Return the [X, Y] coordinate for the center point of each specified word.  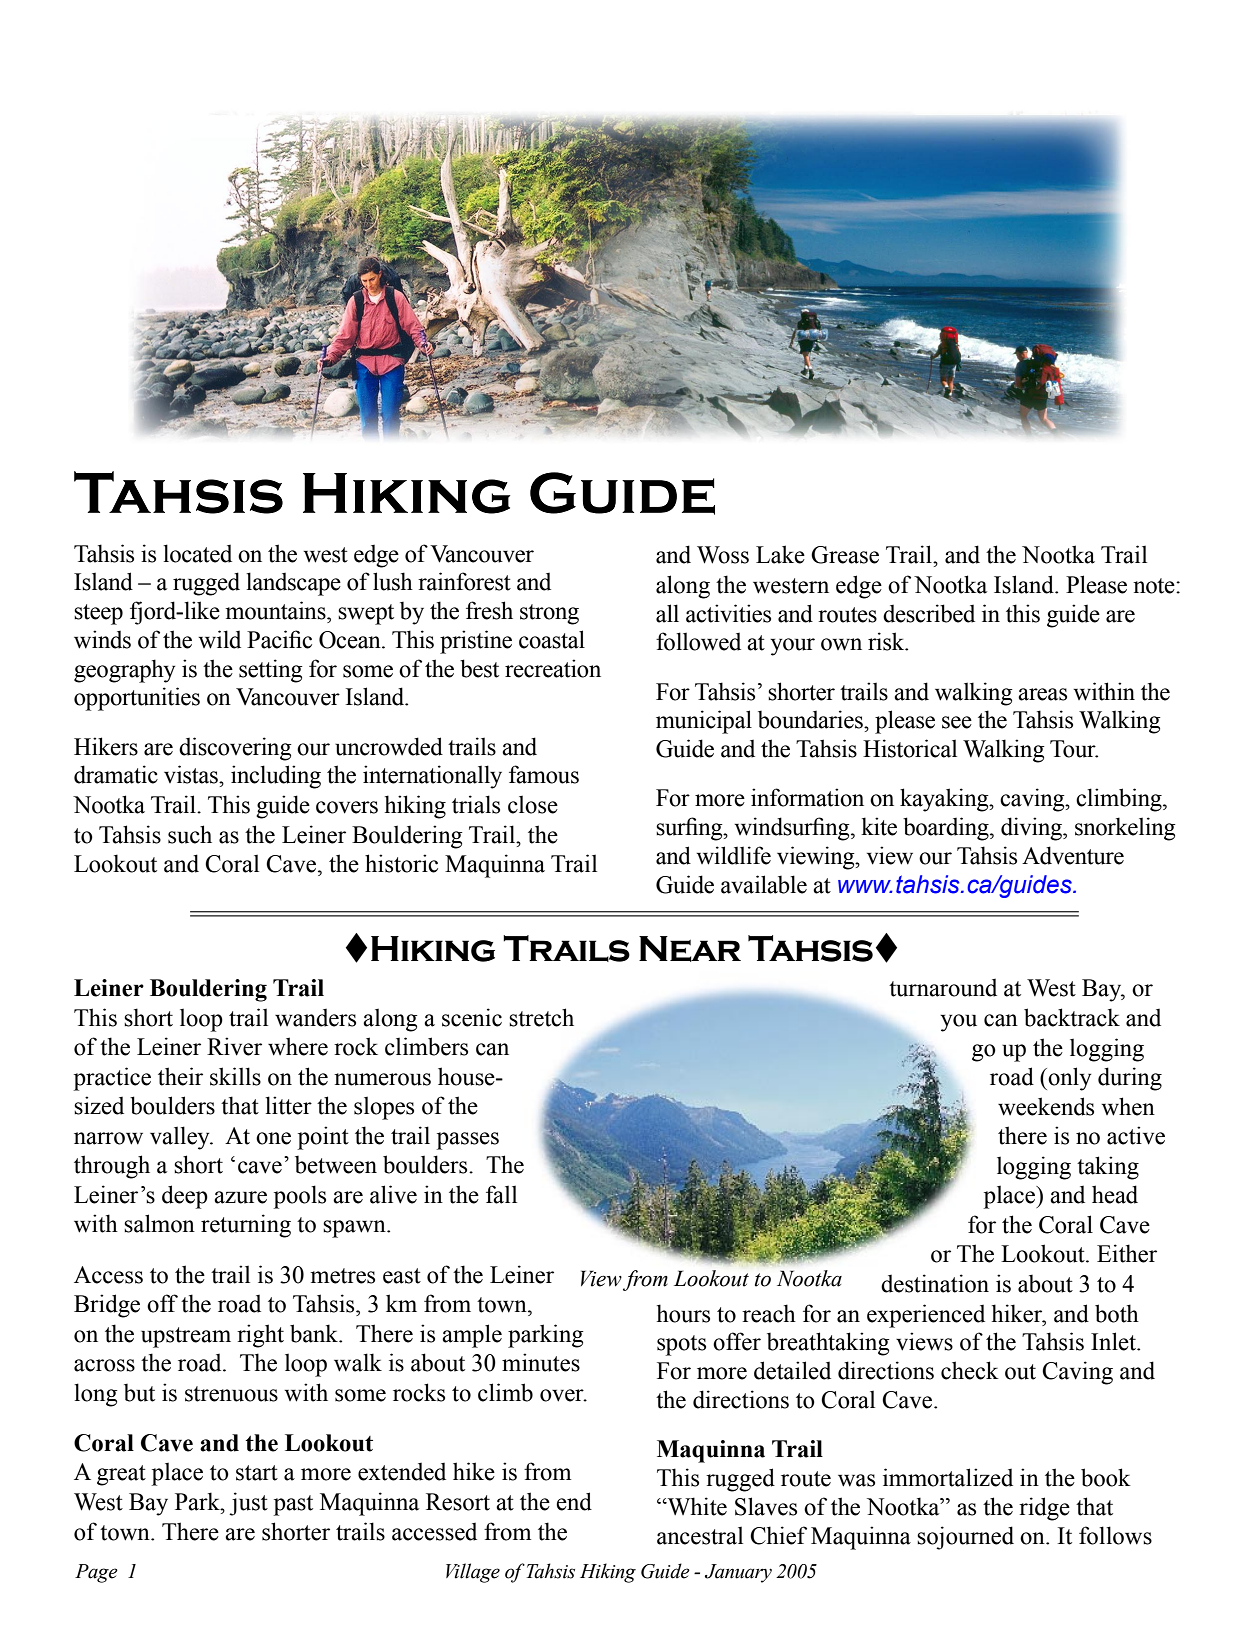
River [234, 1046]
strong [549, 614]
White [696, 1506]
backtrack [1072, 1017]
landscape [293, 584]
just [248, 1504]
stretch [541, 1017]
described [929, 613]
